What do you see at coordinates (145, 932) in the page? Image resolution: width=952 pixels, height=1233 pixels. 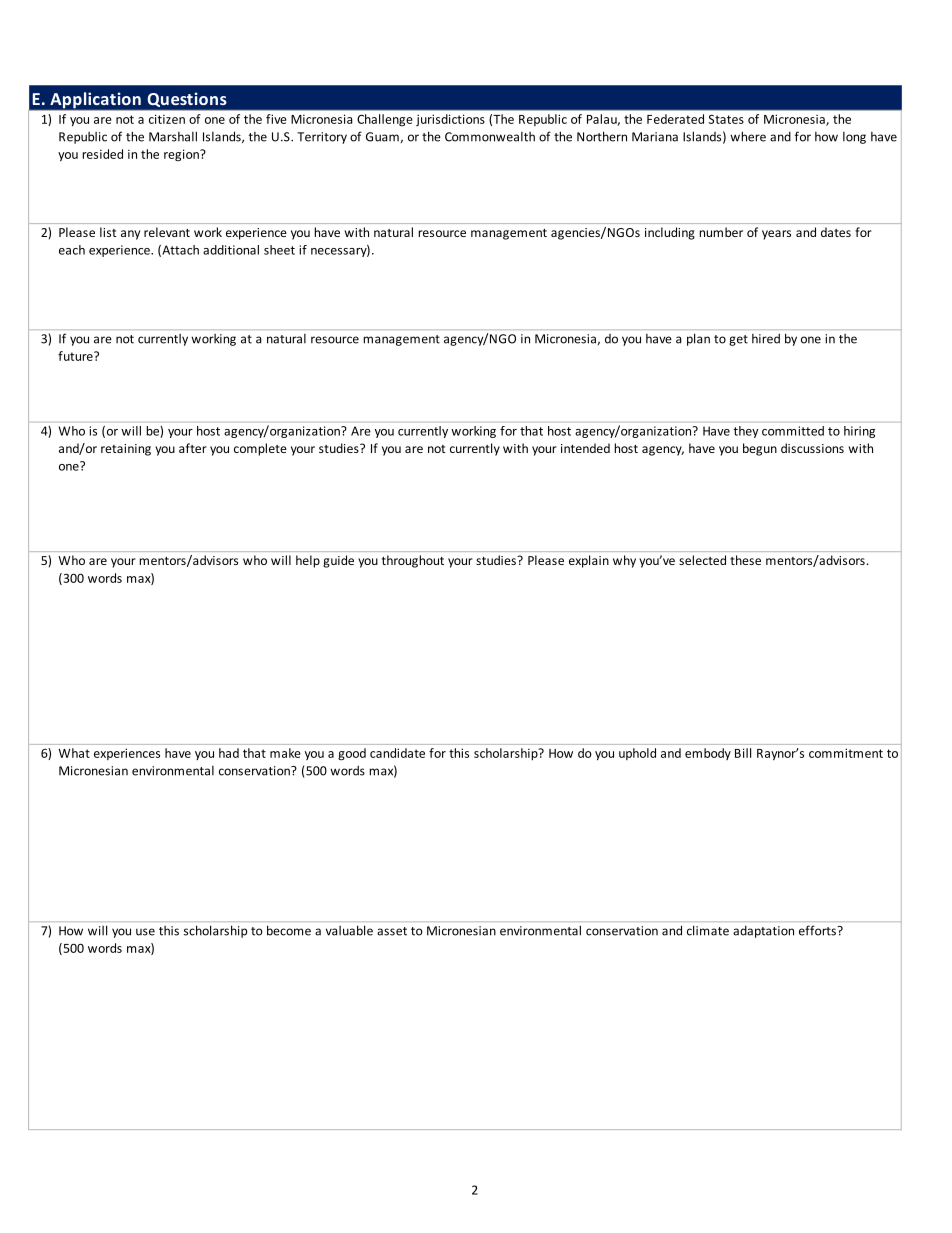 I see `use` at bounding box center [145, 932].
